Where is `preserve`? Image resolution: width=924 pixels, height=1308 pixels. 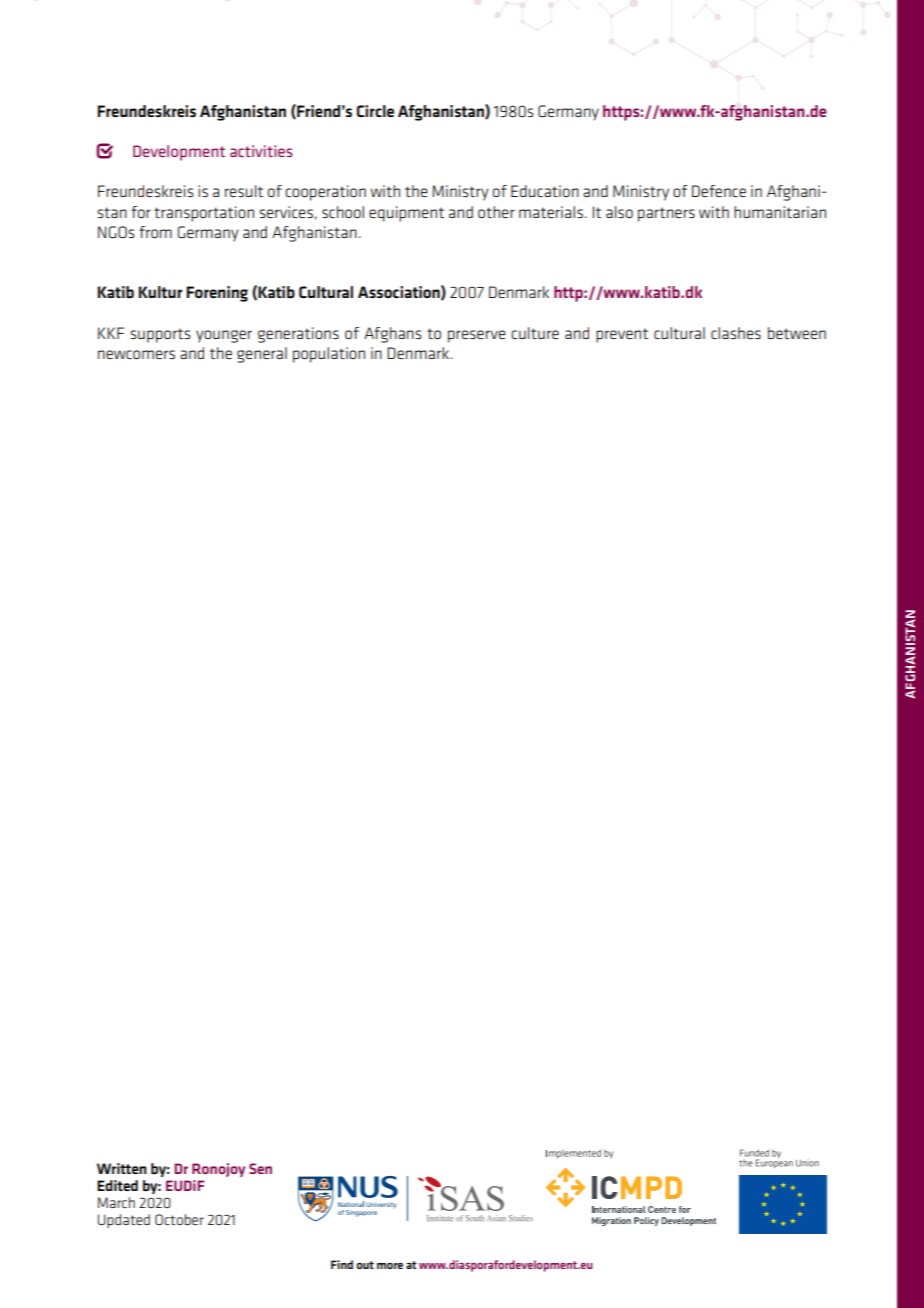
preserve is located at coordinates (477, 336).
